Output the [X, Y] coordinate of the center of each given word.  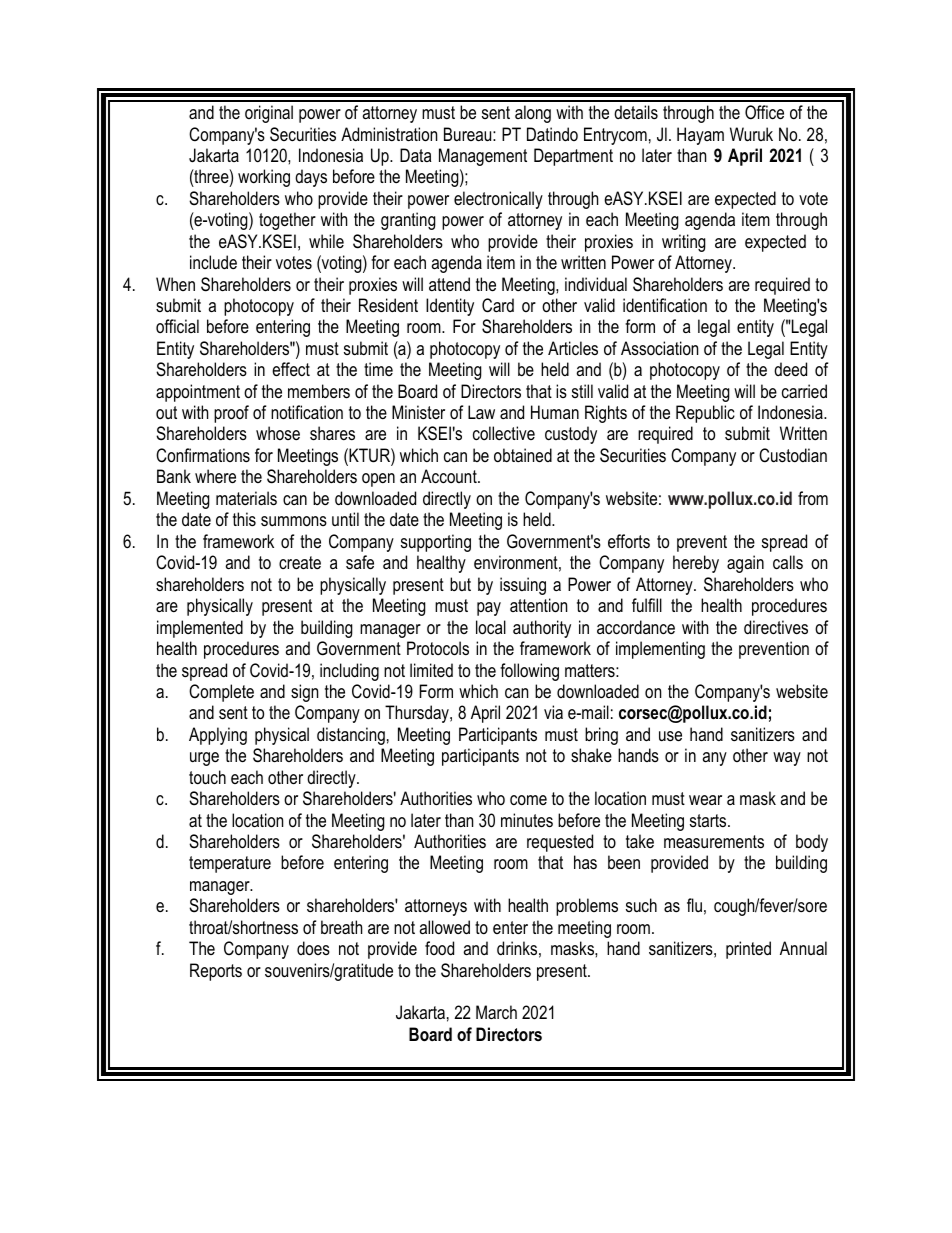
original [269, 114]
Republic [705, 414]
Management [483, 157]
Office [764, 112]
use [670, 736]
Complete [221, 693]
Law [481, 412]
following [529, 672]
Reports [216, 972]
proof [231, 414]
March [496, 1012]
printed [748, 950]
